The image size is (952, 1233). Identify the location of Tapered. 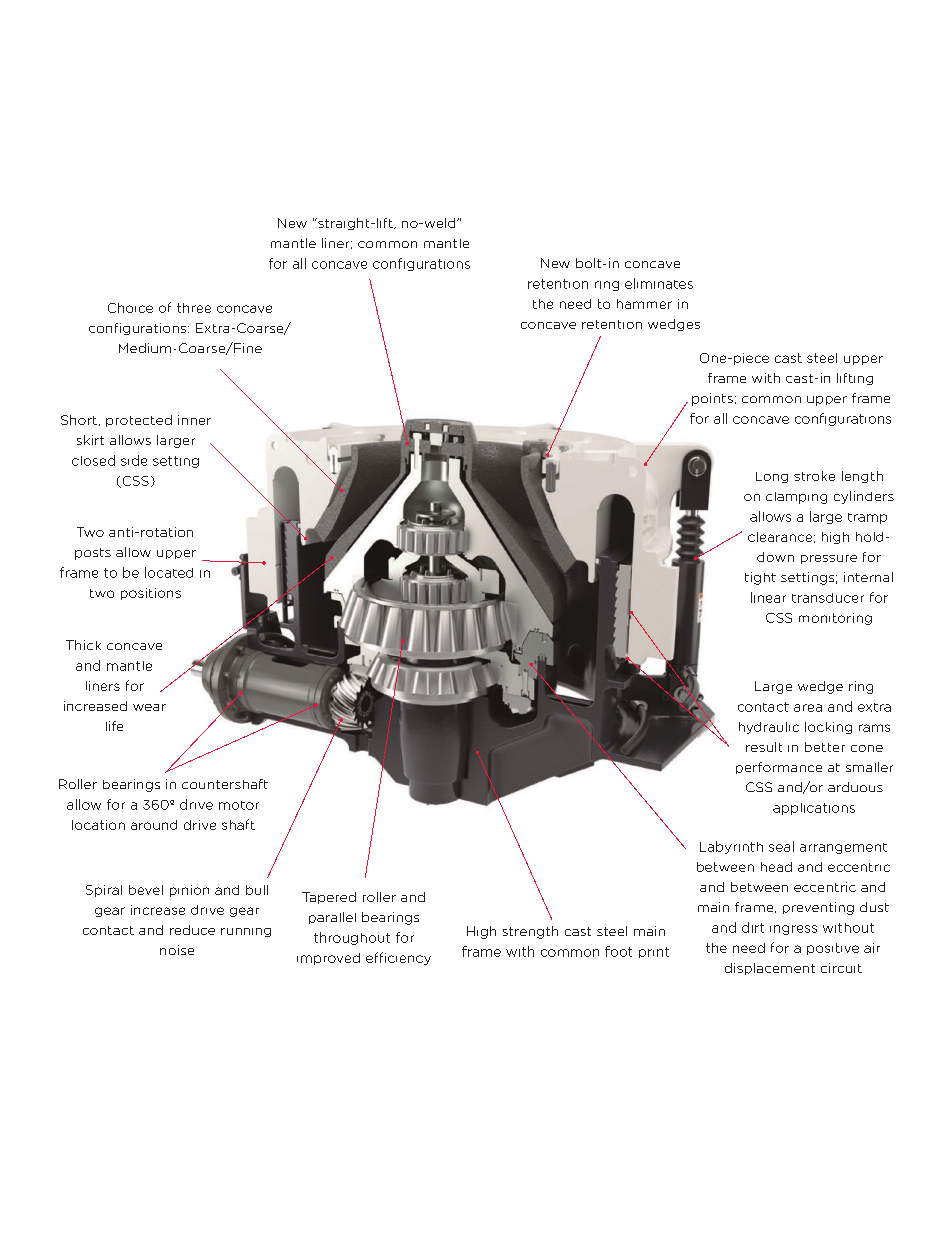
(329, 898).
